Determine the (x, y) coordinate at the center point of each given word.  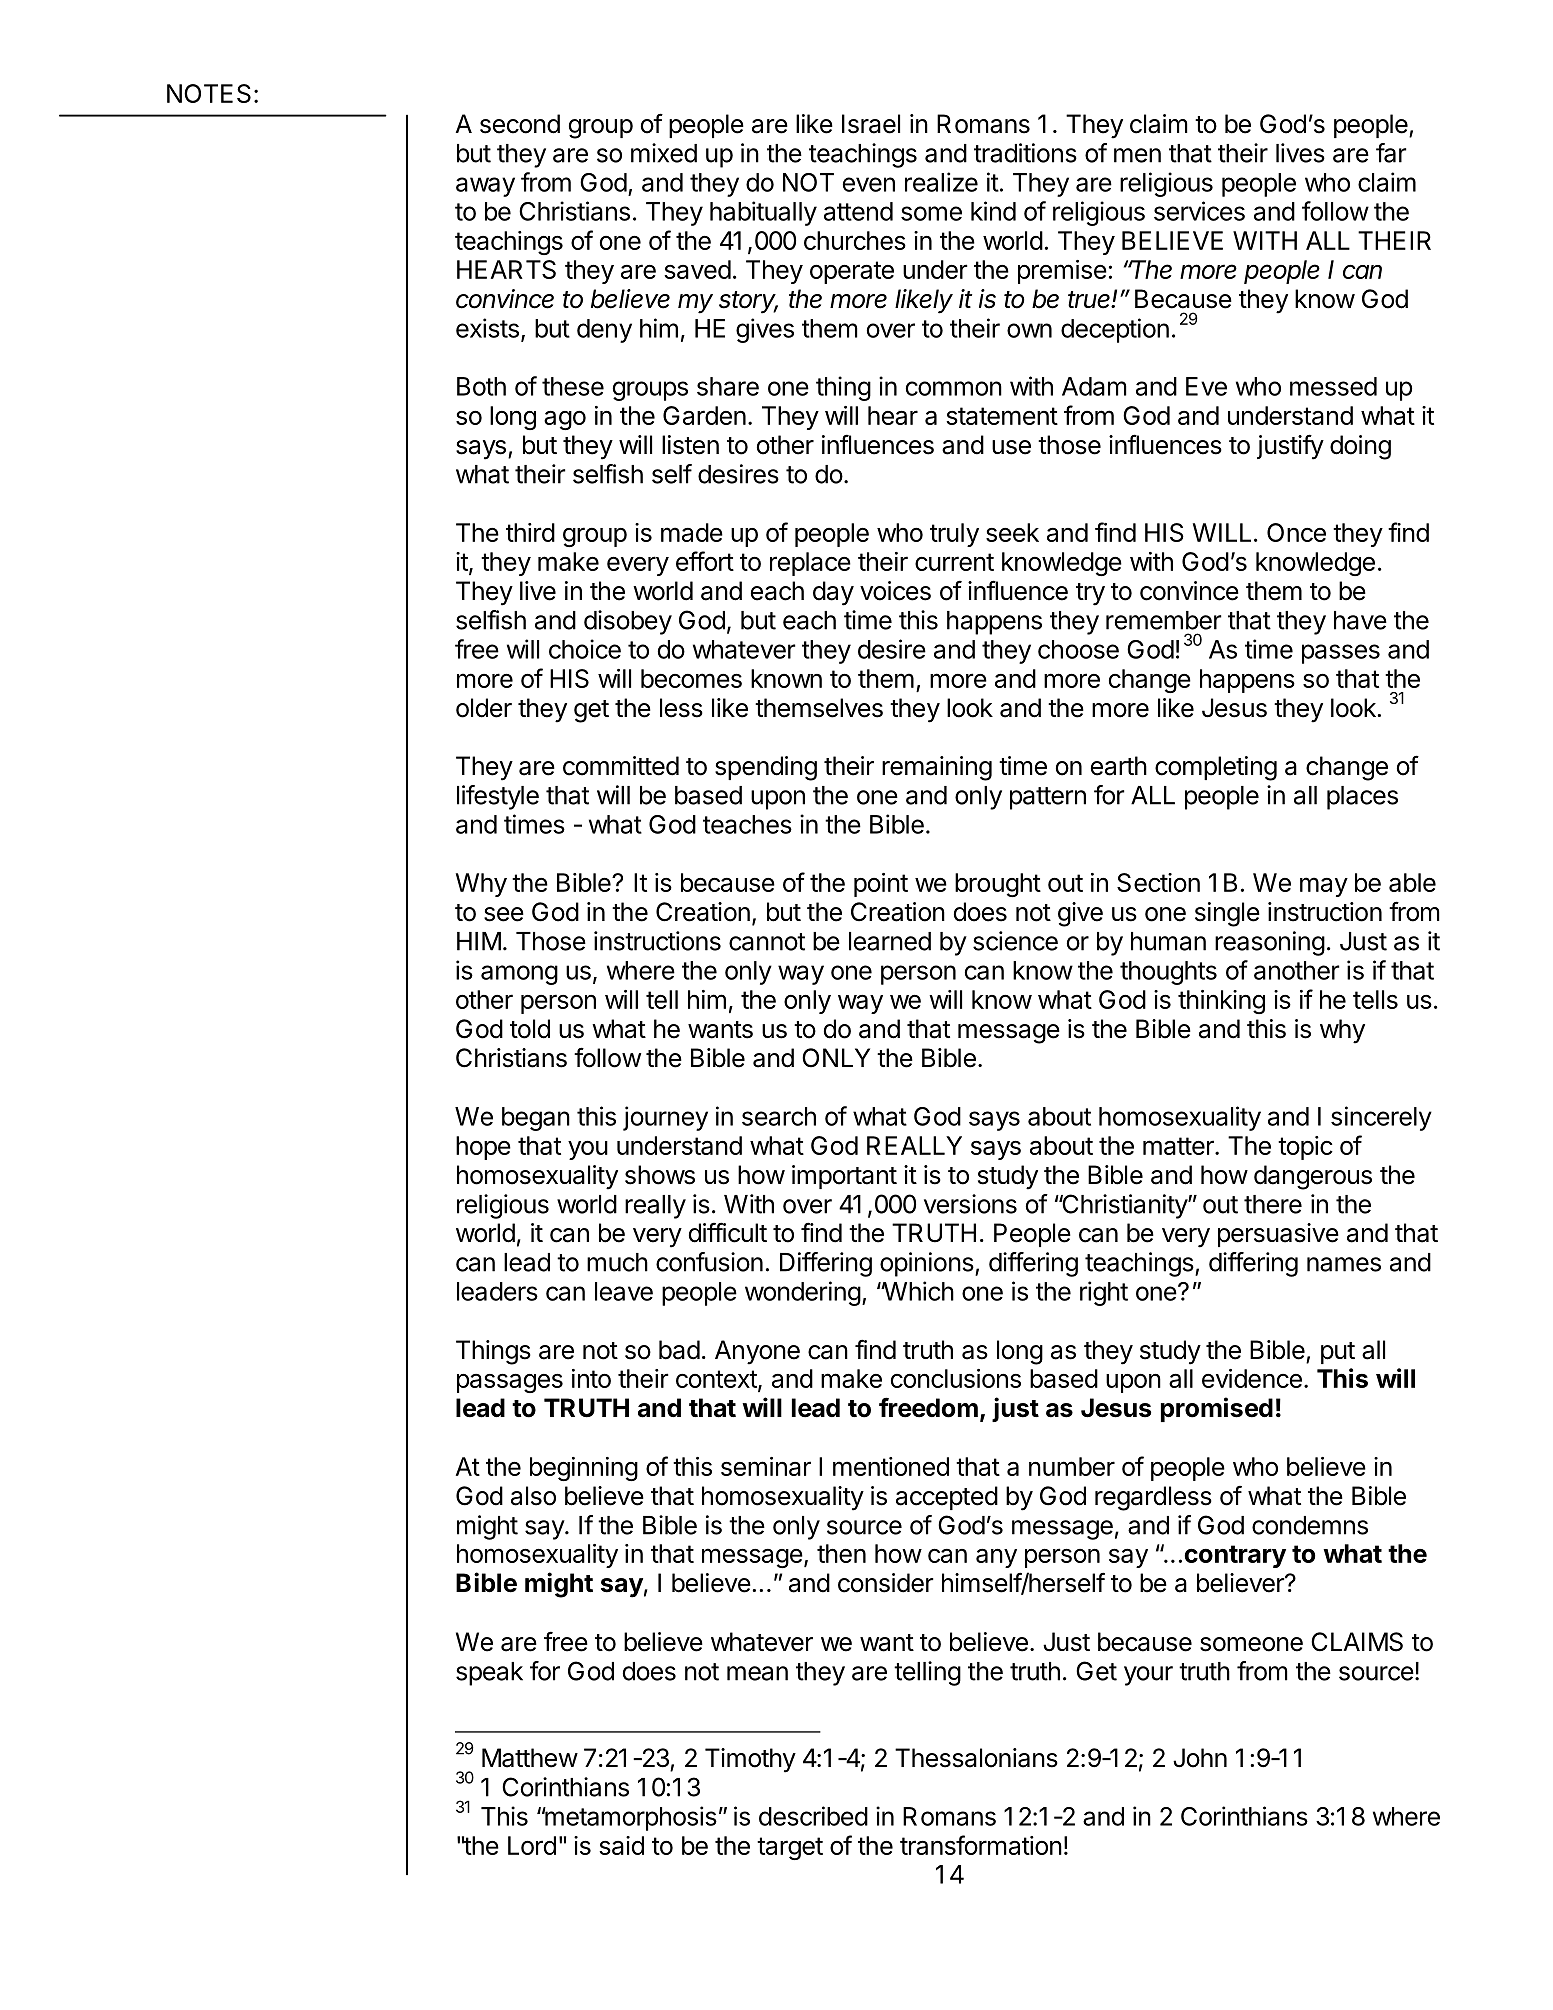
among (519, 975)
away (485, 187)
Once (1296, 532)
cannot (767, 942)
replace (810, 564)
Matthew (530, 1758)
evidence (1252, 1378)
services (1199, 211)
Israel (871, 124)
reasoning (1270, 943)
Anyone (757, 1352)
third (530, 532)
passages (510, 1383)
